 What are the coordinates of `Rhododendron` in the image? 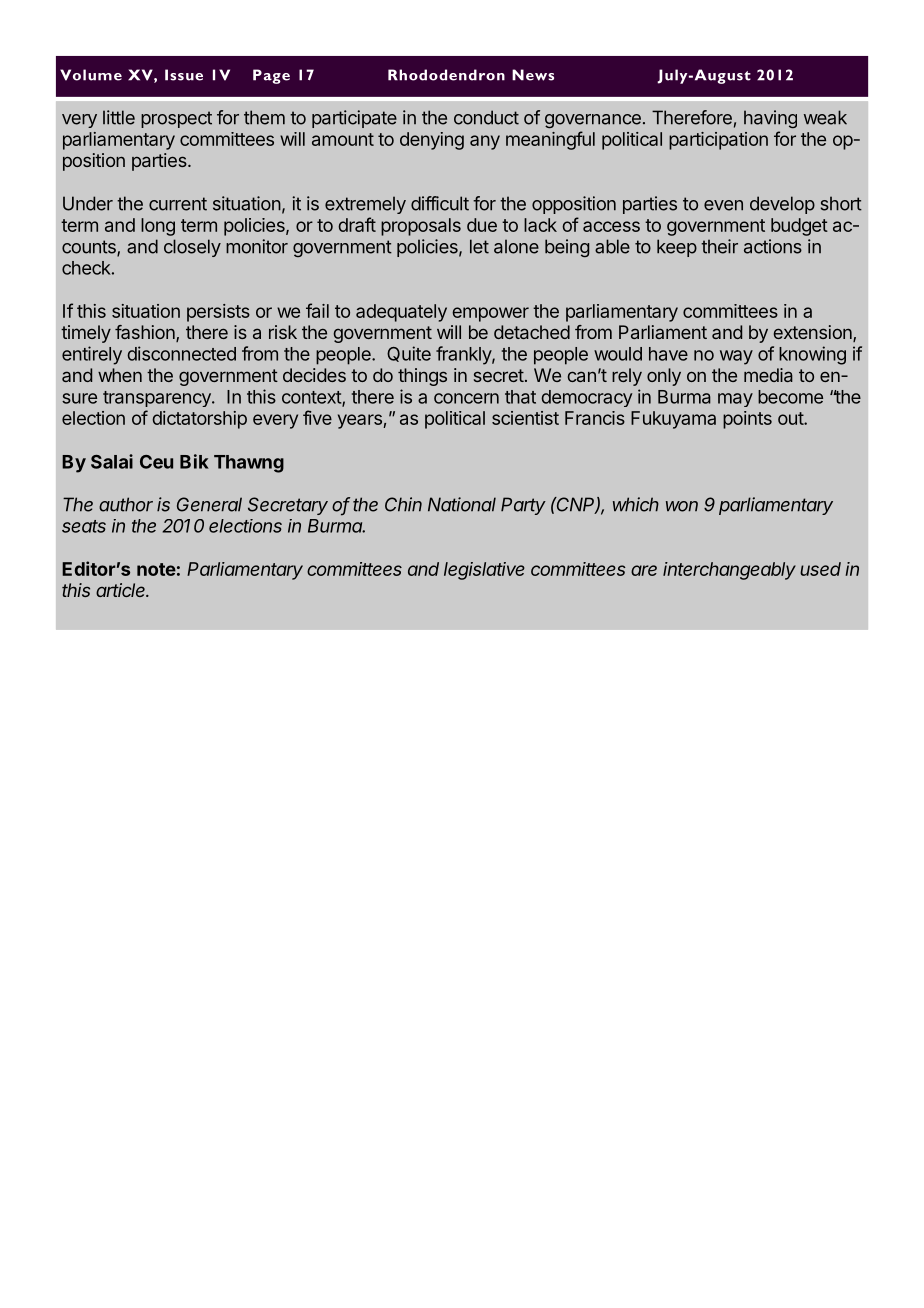 It's located at (446, 75).
